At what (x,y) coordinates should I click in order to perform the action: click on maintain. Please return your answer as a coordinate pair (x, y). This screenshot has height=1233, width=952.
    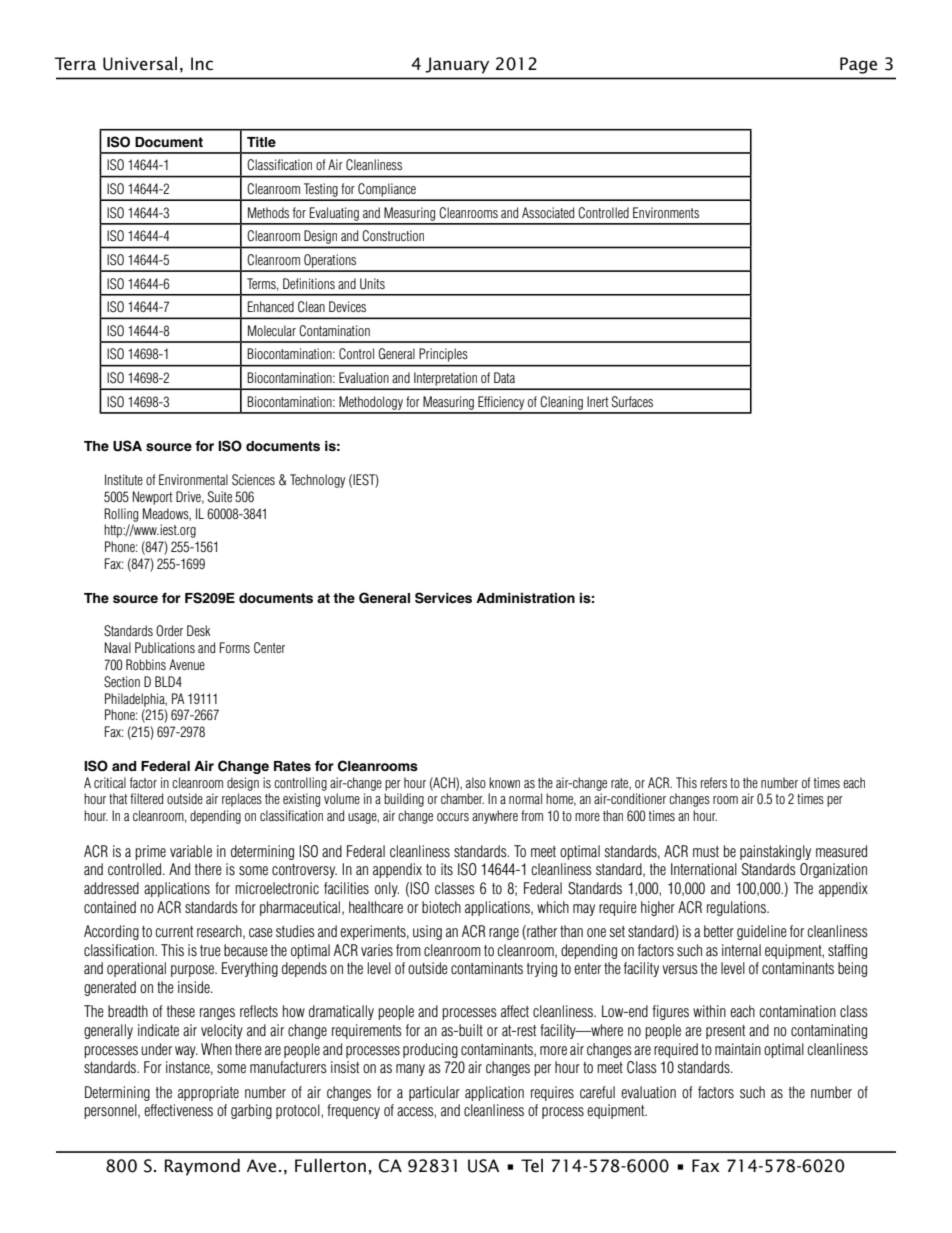
    Looking at the image, I should click on (738, 1049).
